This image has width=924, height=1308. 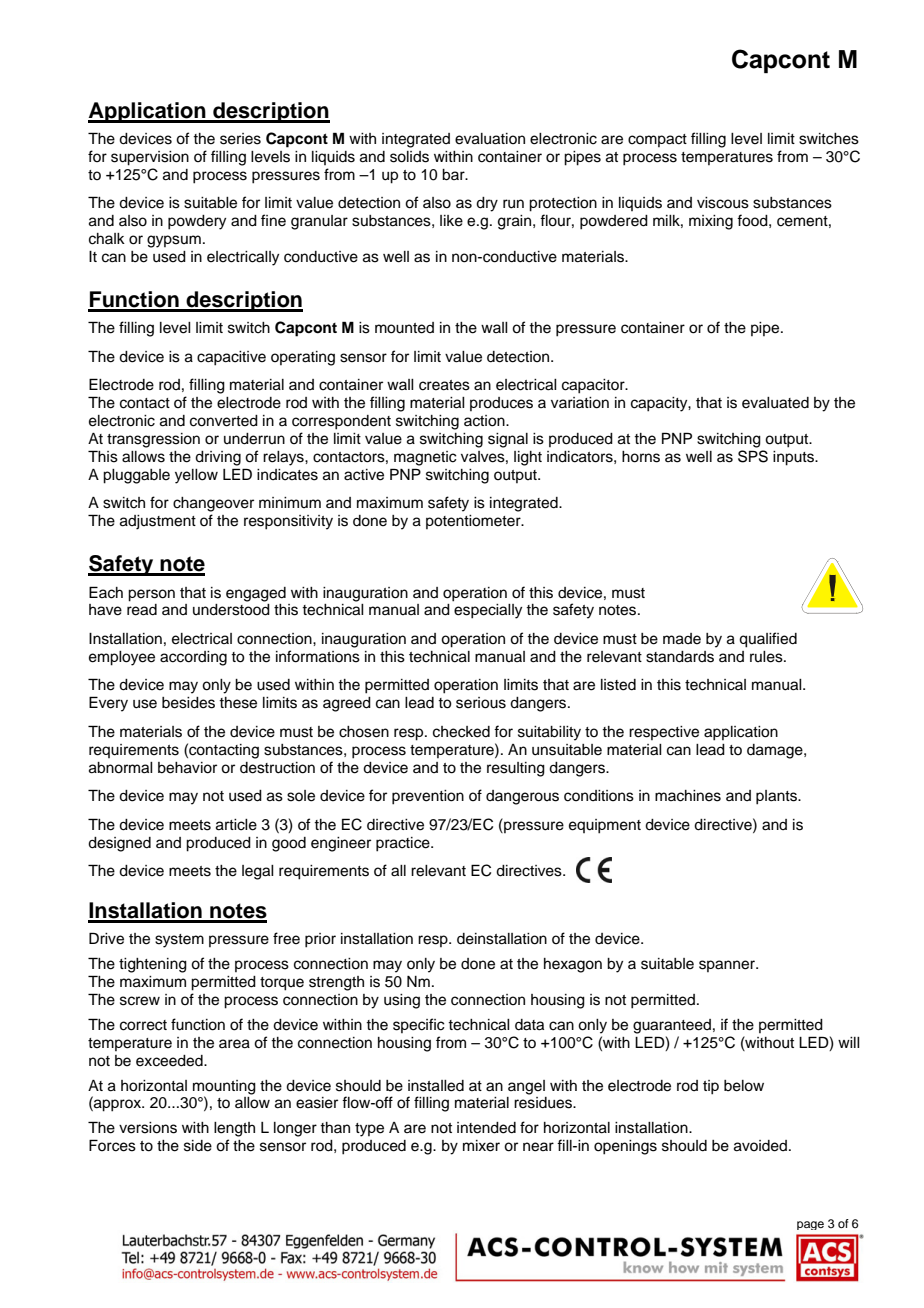 What do you see at coordinates (234, 1129) in the image?
I see `length` at bounding box center [234, 1129].
